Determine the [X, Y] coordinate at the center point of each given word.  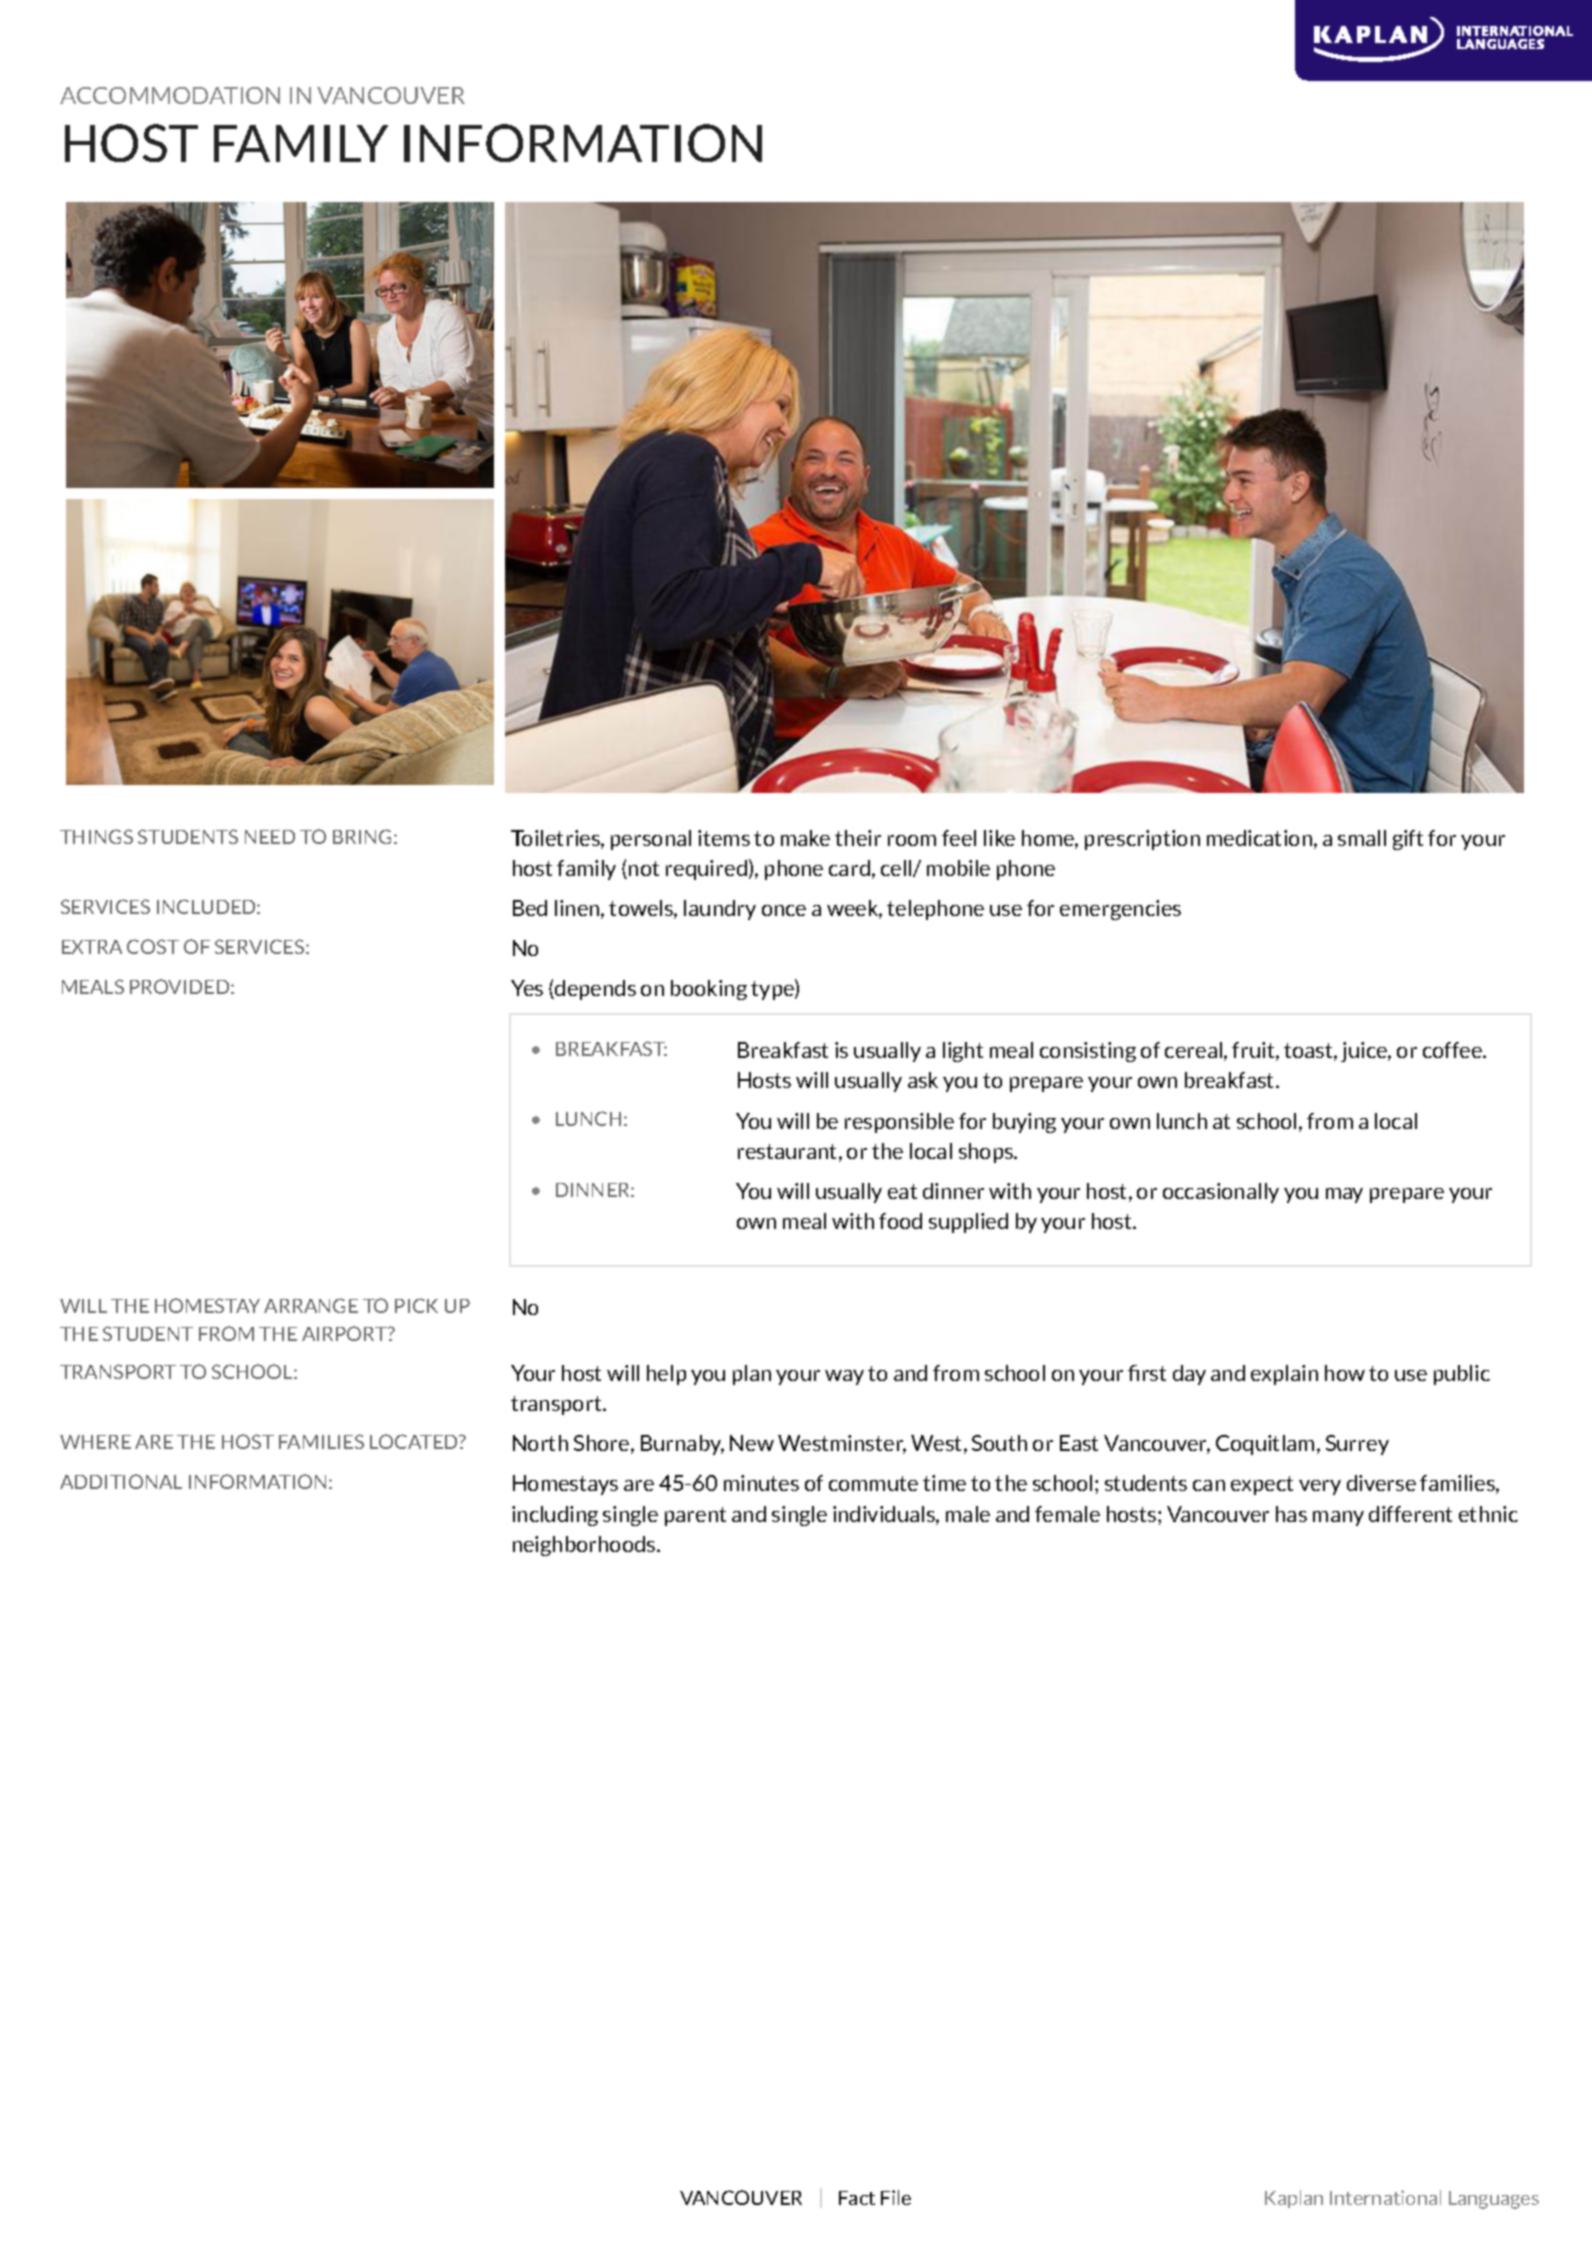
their [858, 838]
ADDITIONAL [121, 1481]
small [1362, 838]
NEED [270, 837]
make [805, 838]
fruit [1254, 1051]
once [784, 910]
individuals [885, 1515]
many [1338, 1518]
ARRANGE [311, 1305]
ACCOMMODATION [170, 95]
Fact [857, 2198]
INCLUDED [207, 906]
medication [1259, 838]
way [844, 1377]
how [1345, 1373]
